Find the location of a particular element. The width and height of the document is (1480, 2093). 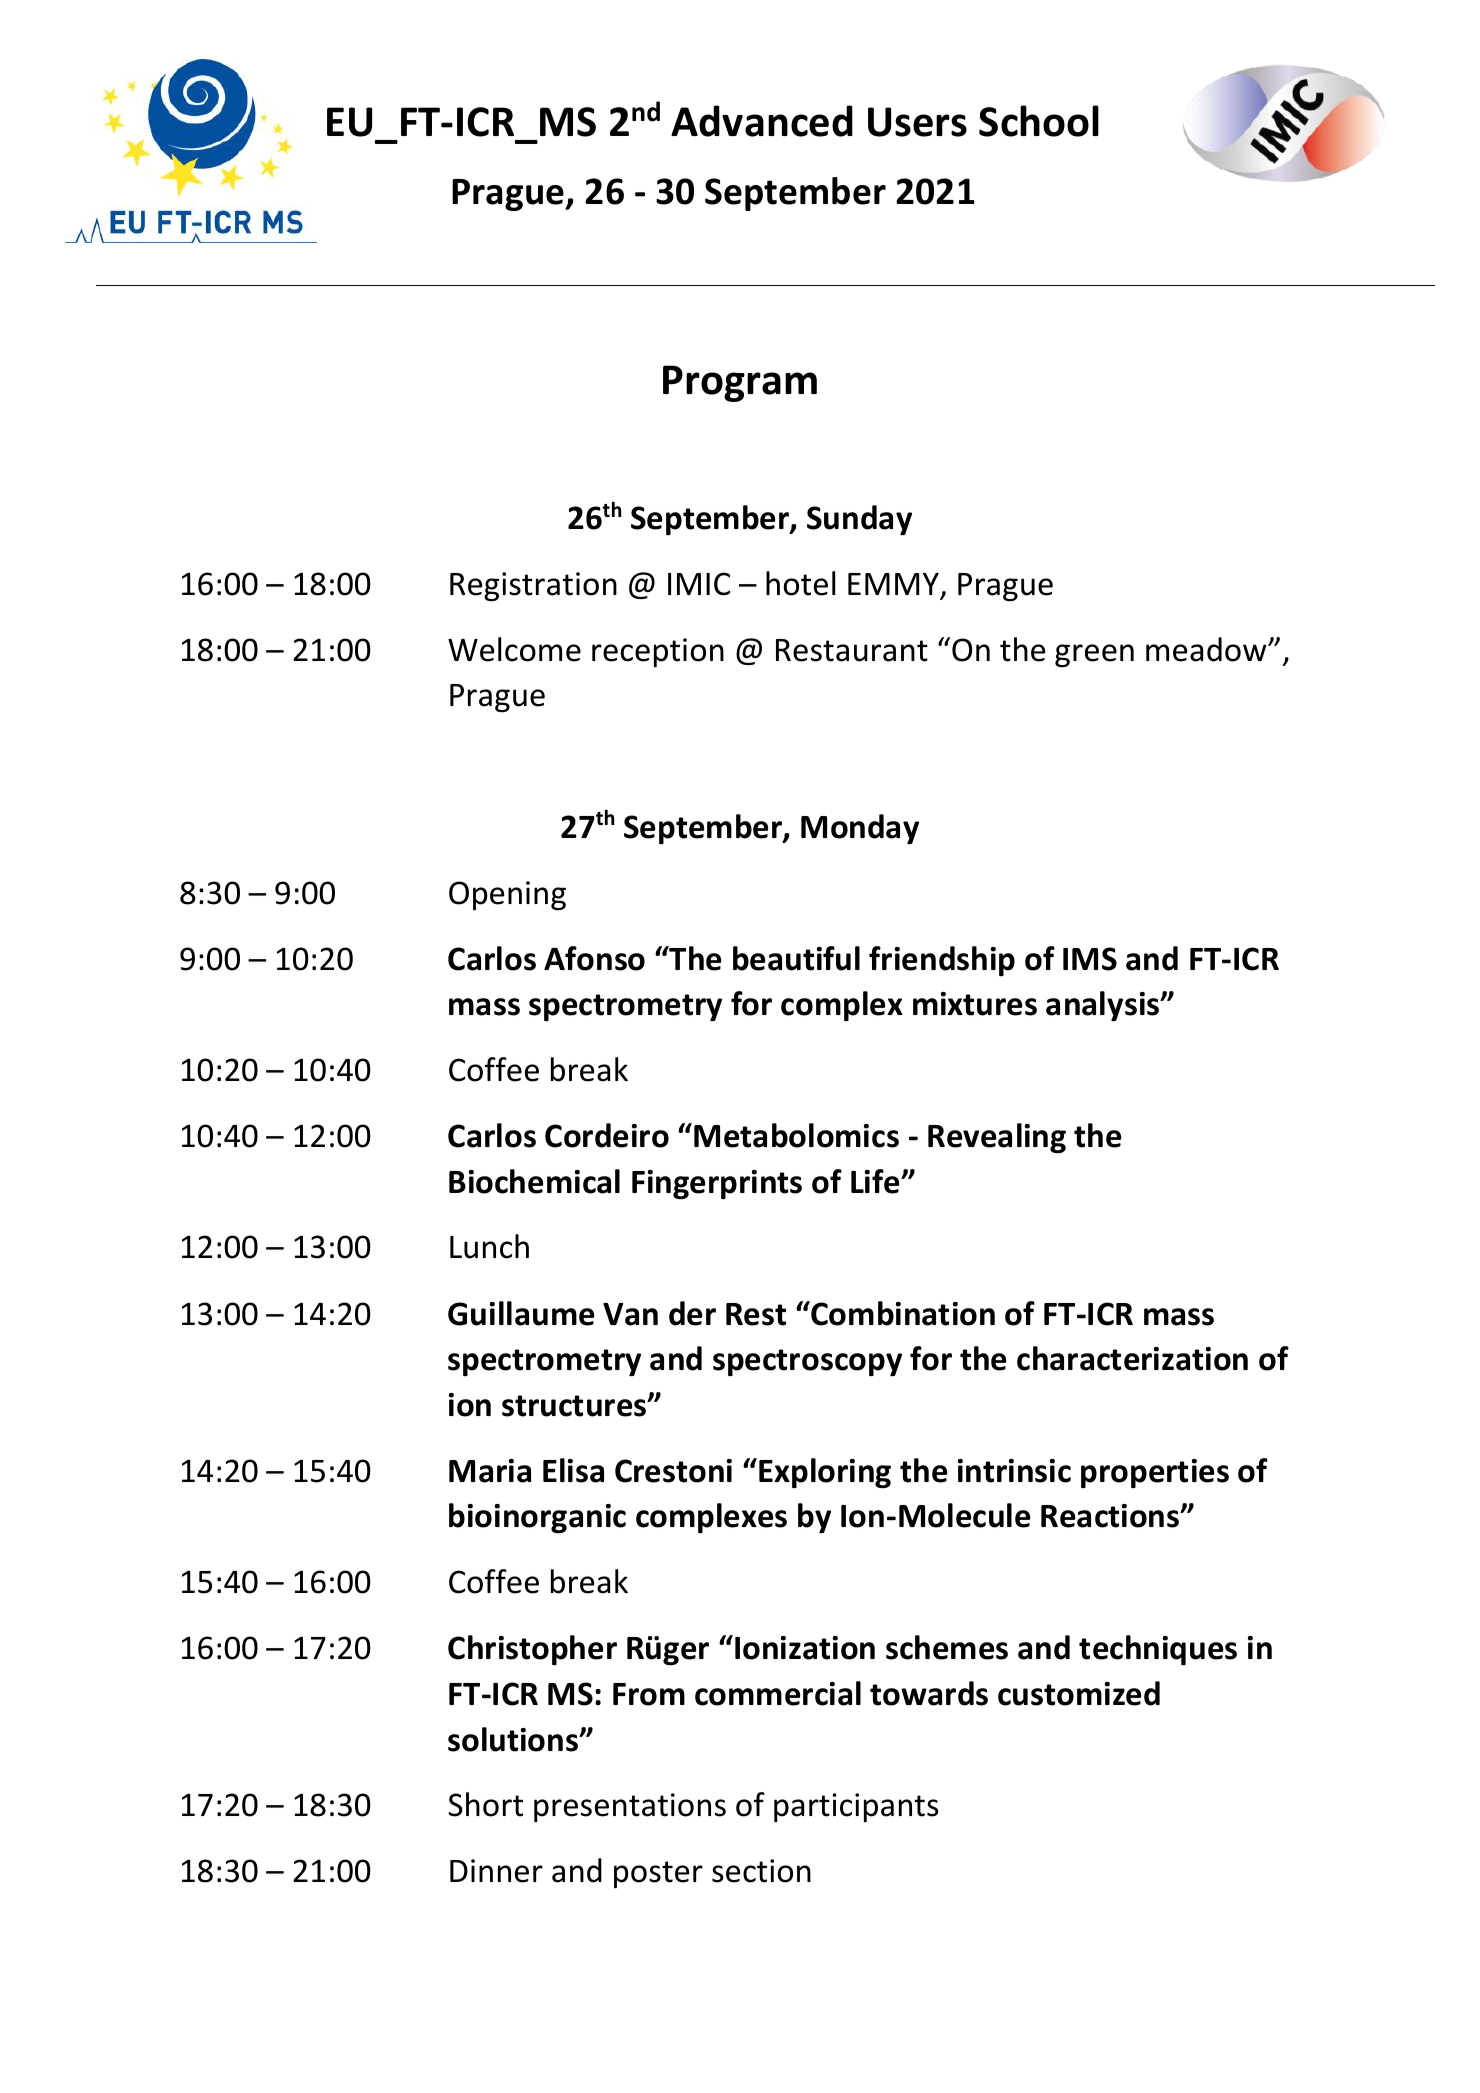

School is located at coordinates (1039, 121).
